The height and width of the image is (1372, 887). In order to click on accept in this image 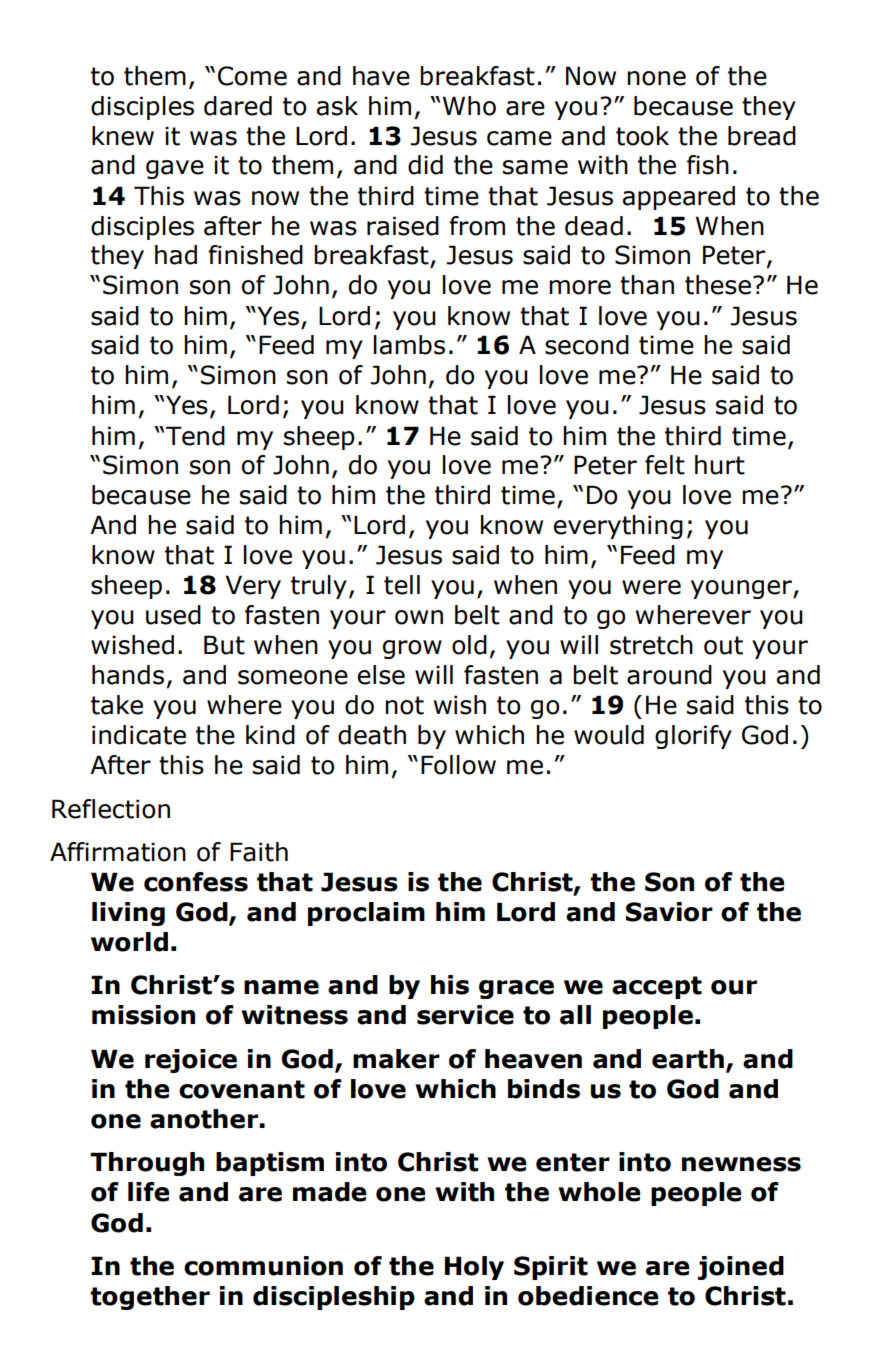, I will do `click(657, 987)`.
